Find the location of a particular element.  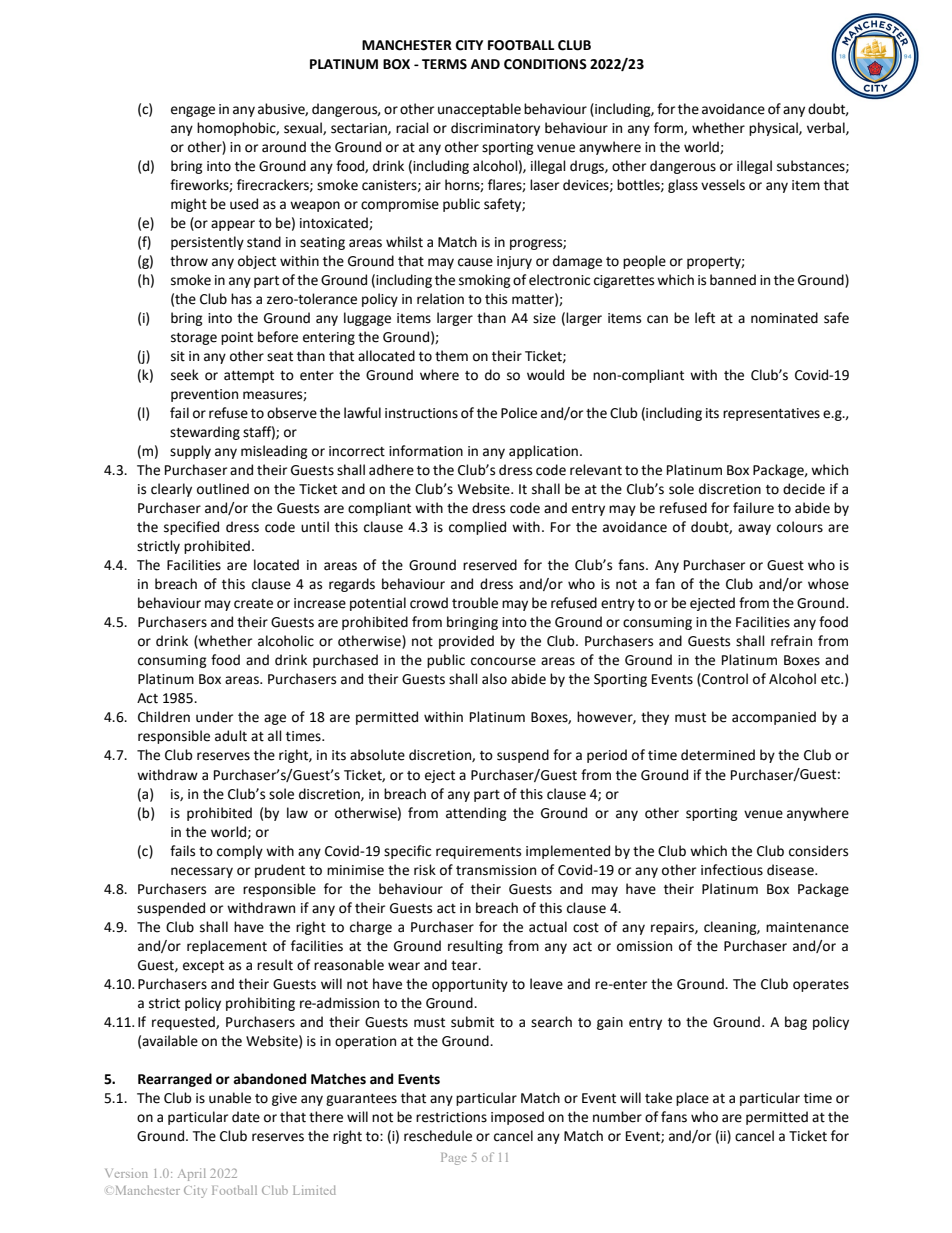

them is located at coordinates (451, 356).
